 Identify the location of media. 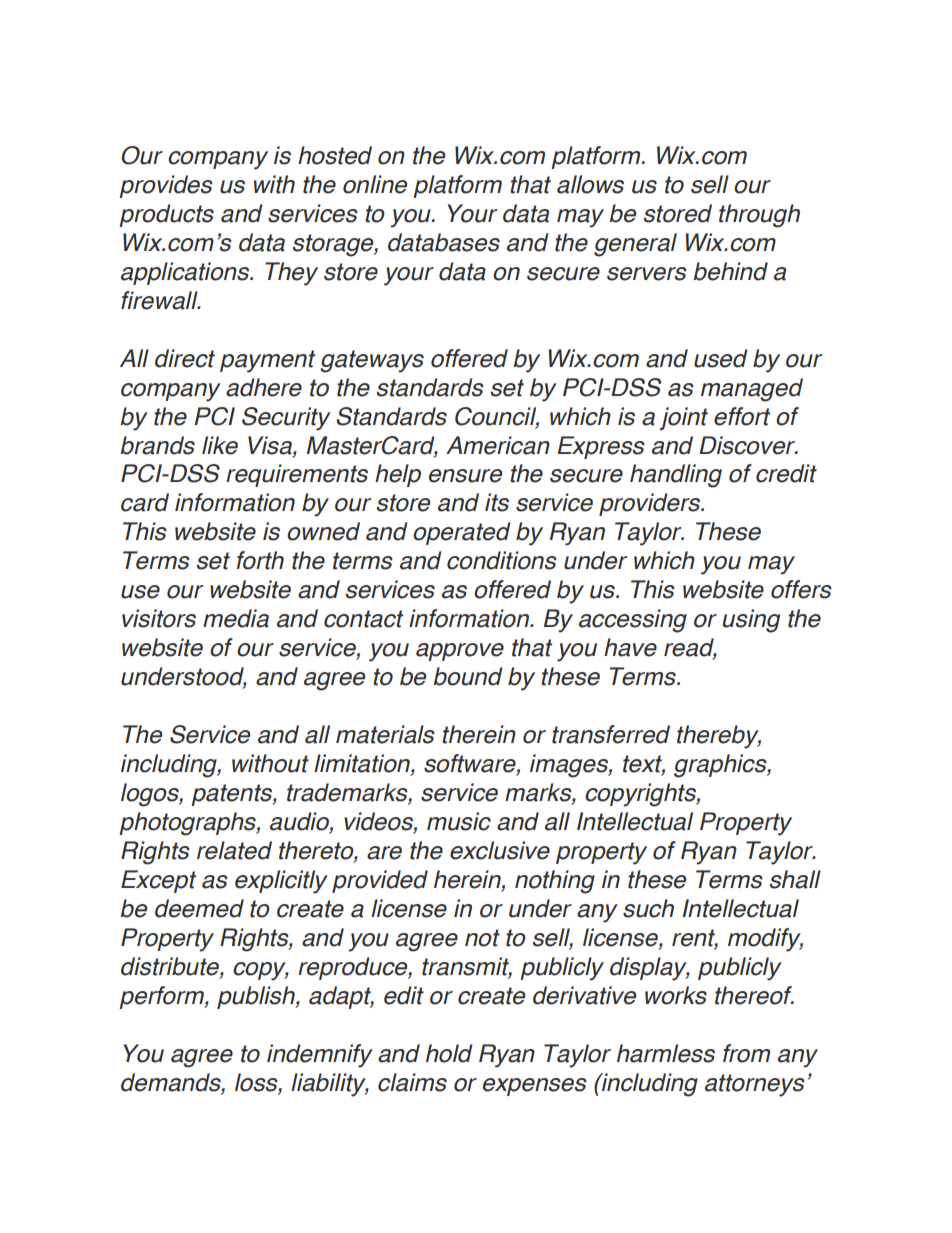
(236, 618).
